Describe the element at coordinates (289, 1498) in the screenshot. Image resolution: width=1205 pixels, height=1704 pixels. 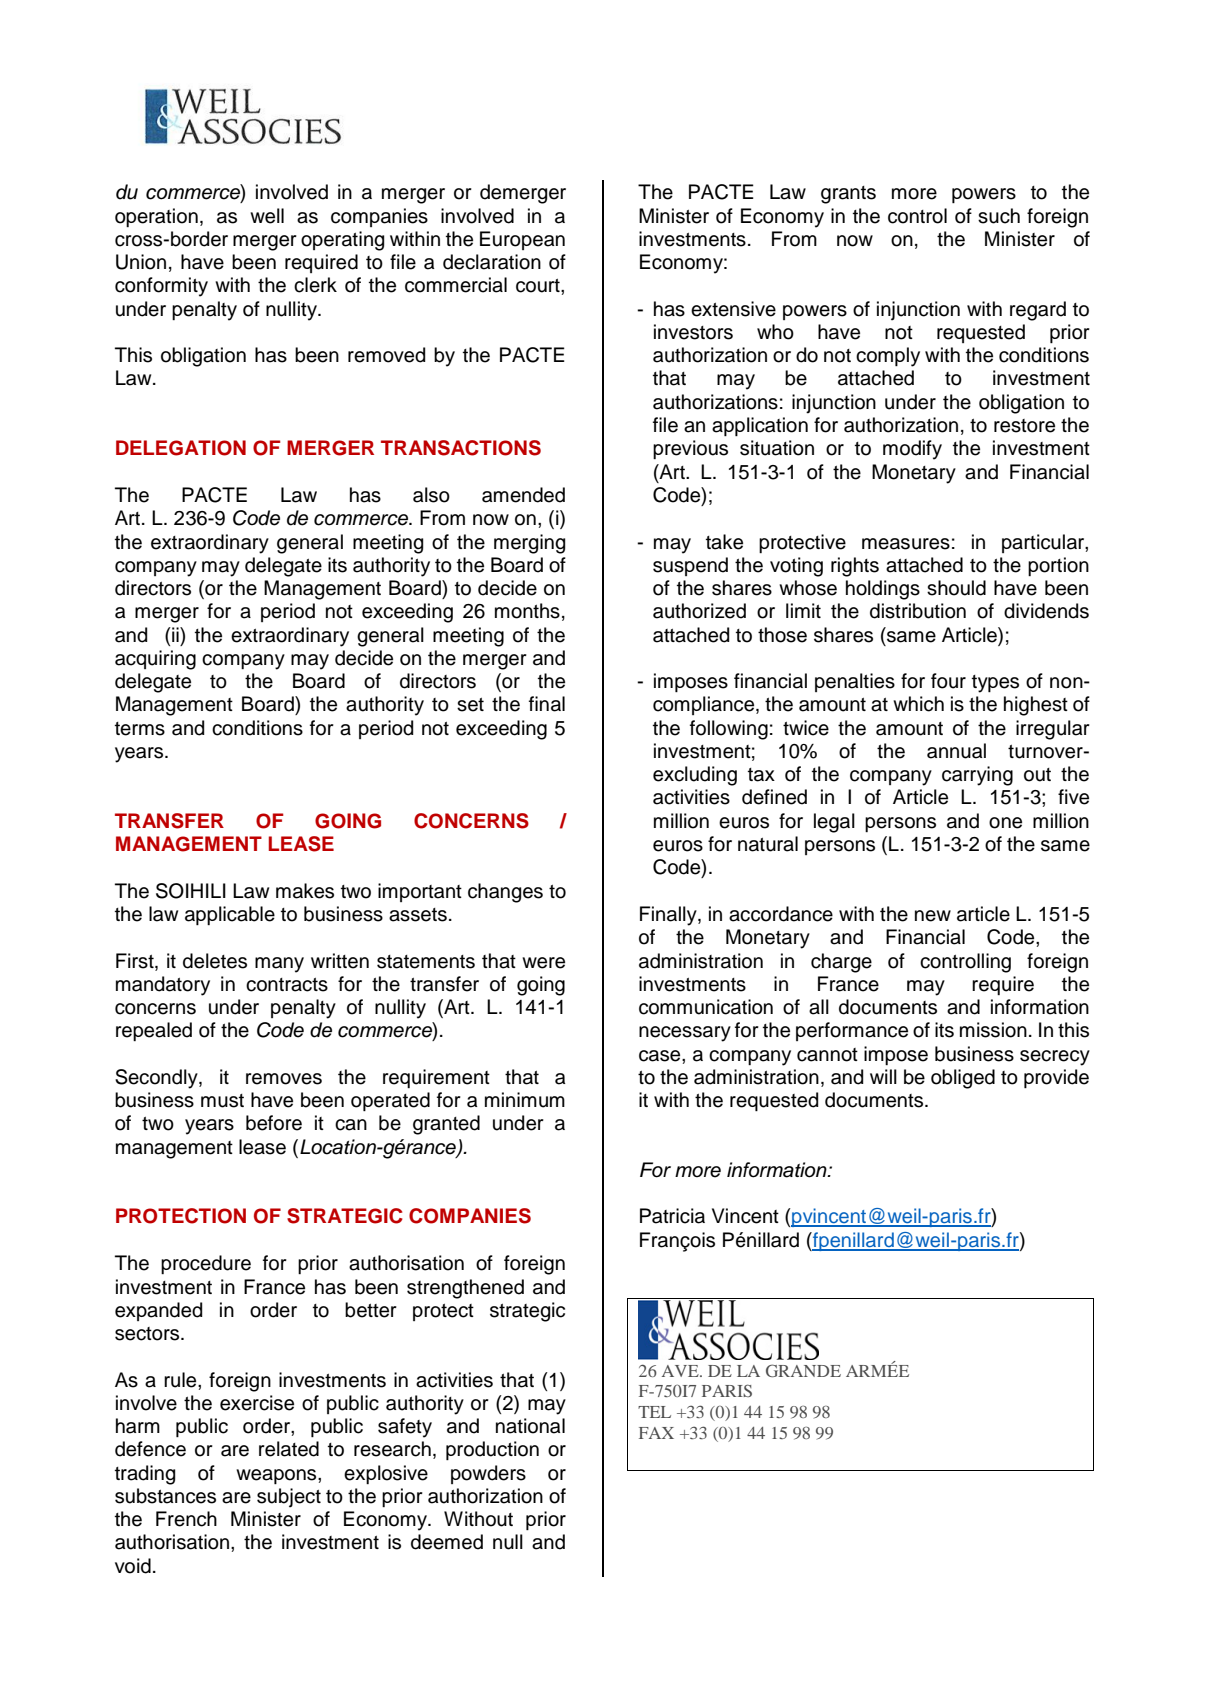
I see `subject` at that location.
